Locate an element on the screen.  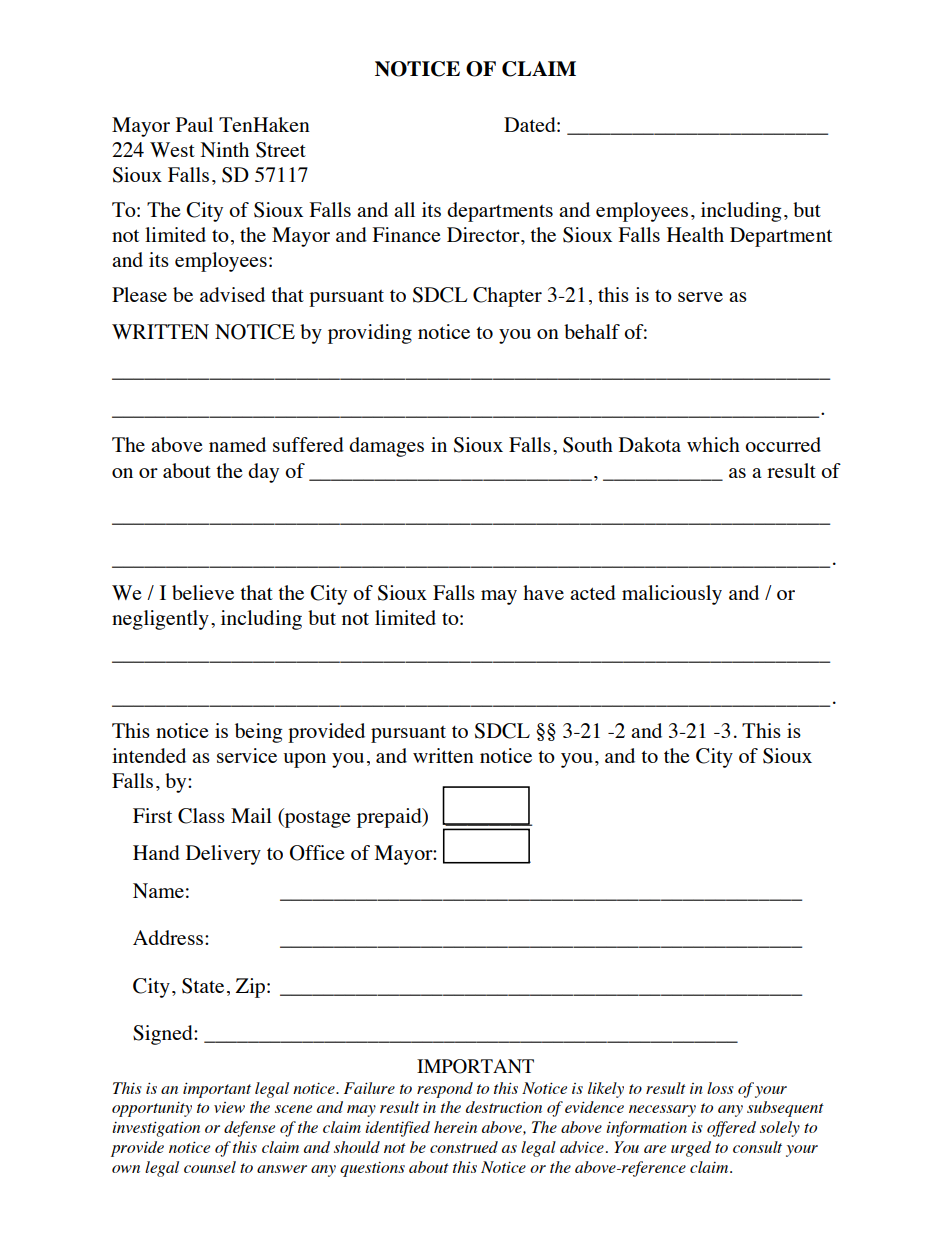
herein is located at coordinates (455, 1127).
